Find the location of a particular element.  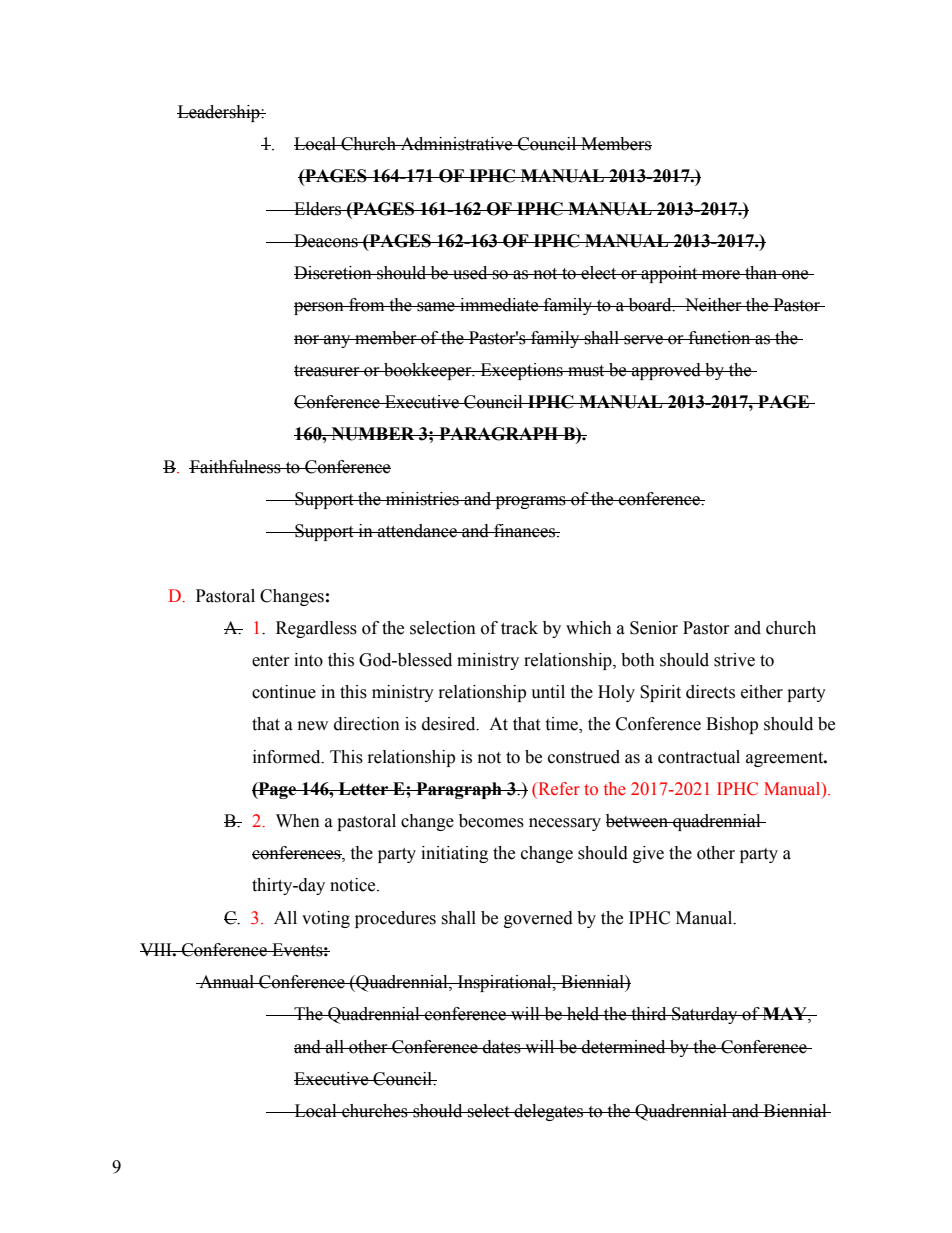

Annual is located at coordinates (226, 982).
